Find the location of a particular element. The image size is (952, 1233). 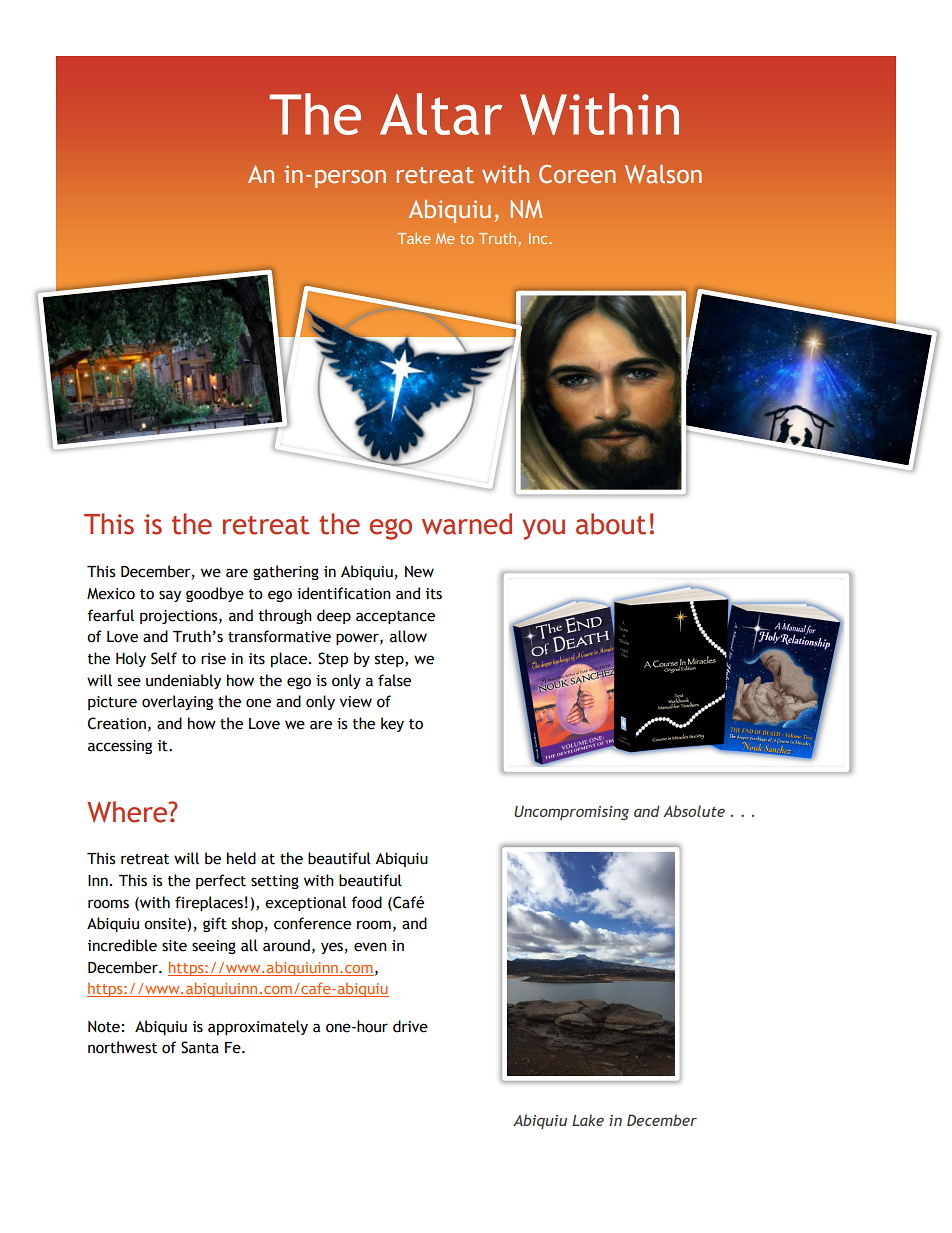

Uncompromising is located at coordinates (571, 813).
